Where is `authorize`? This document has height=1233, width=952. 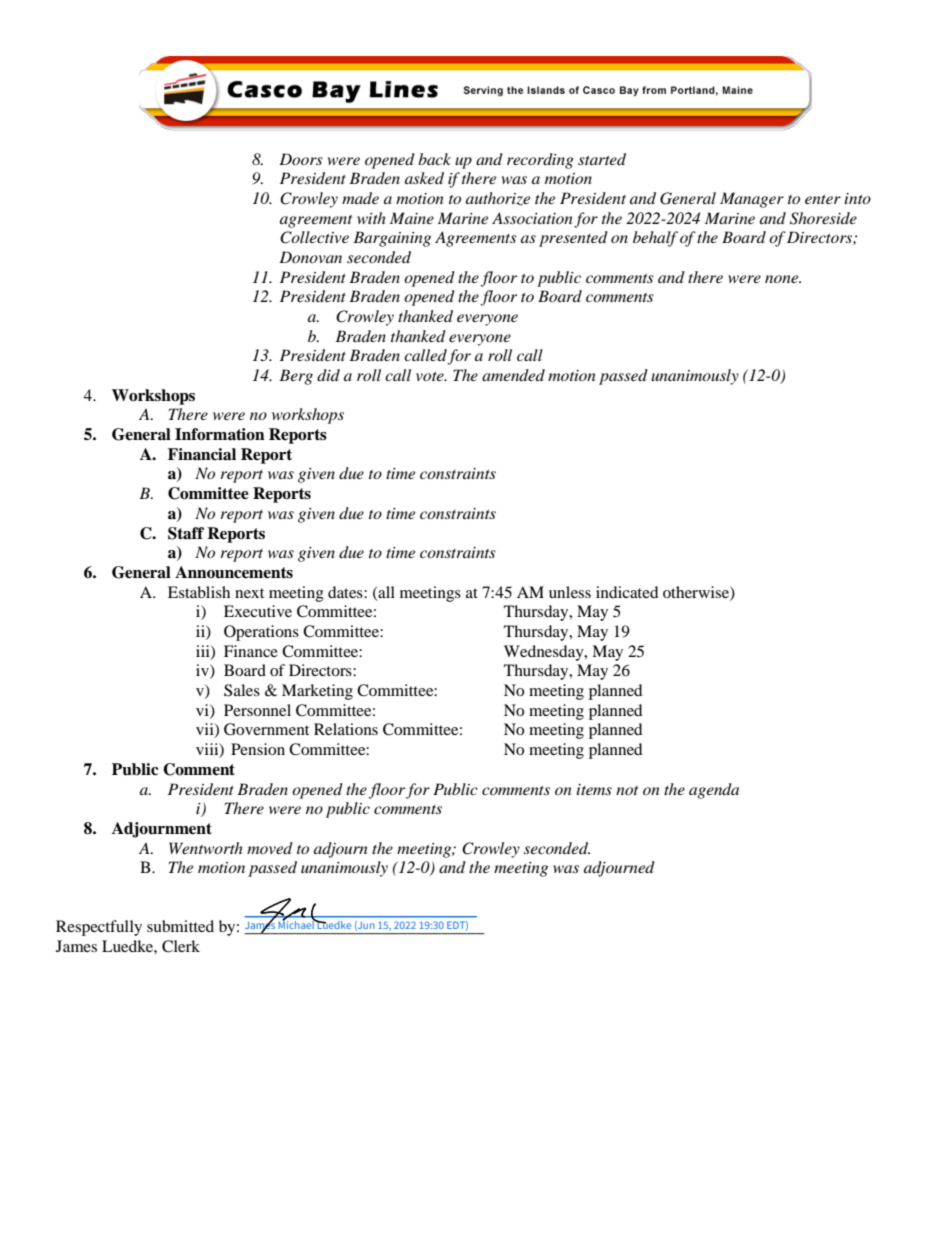 authorize is located at coordinates (498, 199).
